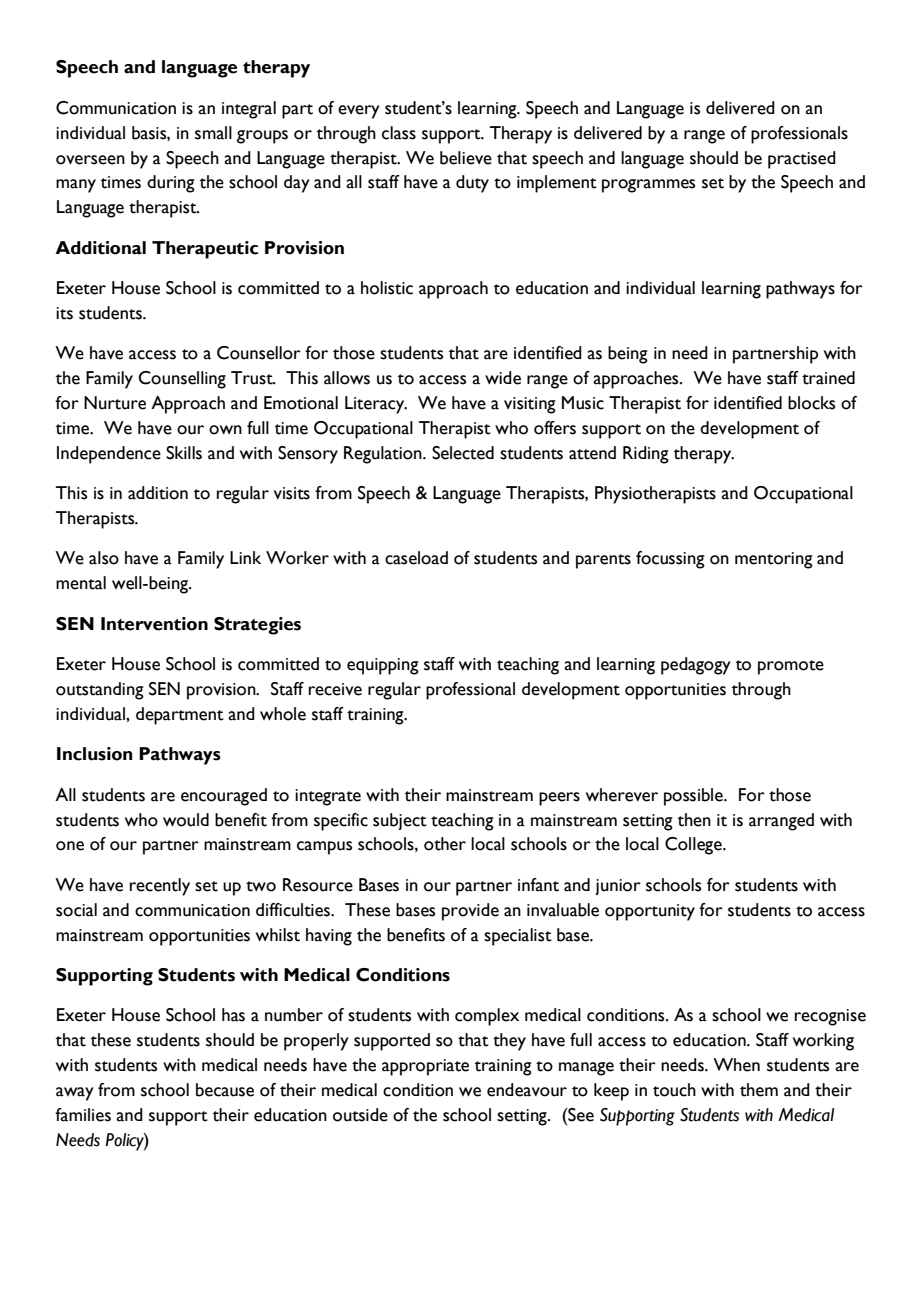  I want to click on because, so click(225, 1090).
